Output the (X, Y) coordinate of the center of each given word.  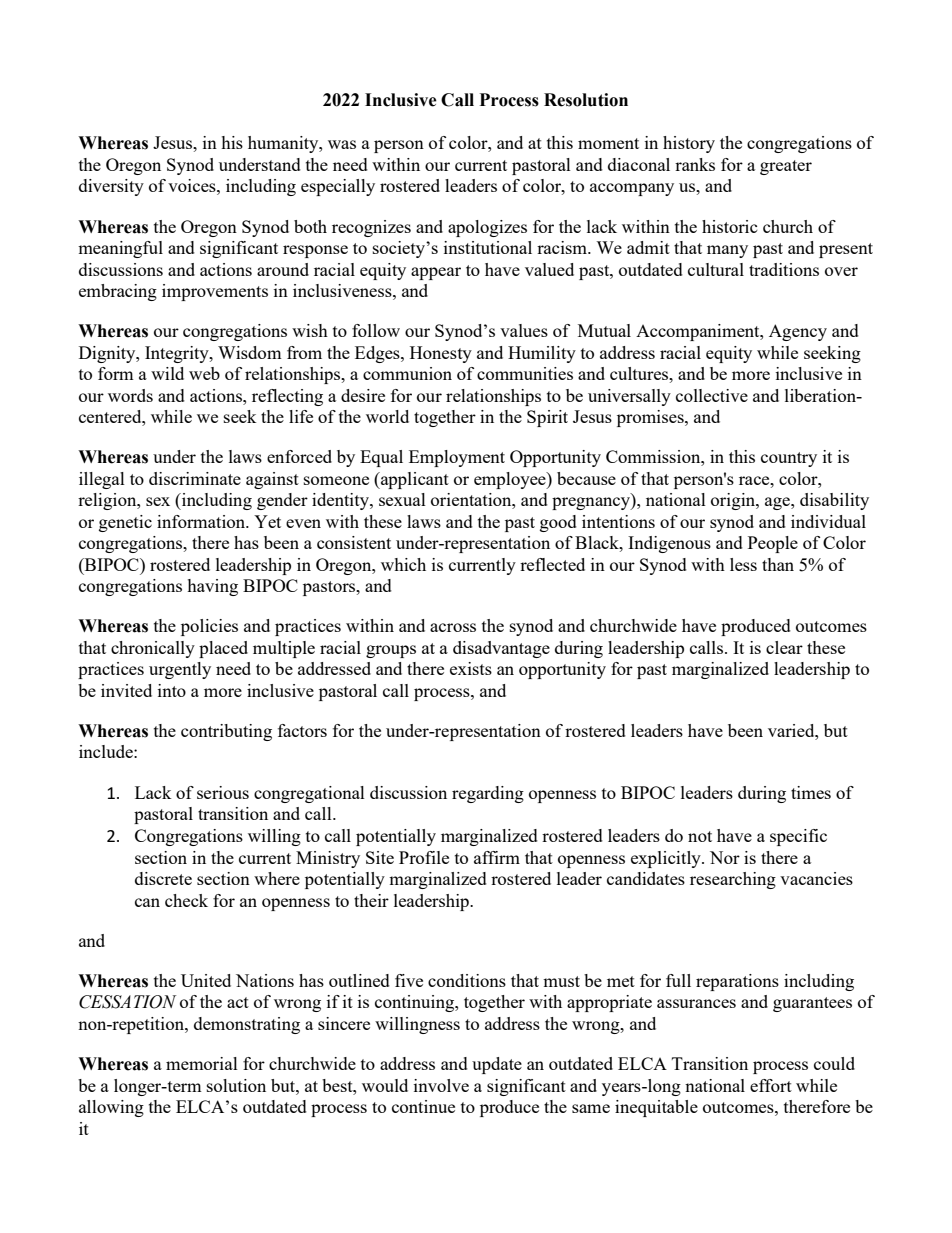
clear (784, 647)
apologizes (487, 228)
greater (786, 167)
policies (209, 627)
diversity (111, 187)
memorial (202, 1063)
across (453, 627)
